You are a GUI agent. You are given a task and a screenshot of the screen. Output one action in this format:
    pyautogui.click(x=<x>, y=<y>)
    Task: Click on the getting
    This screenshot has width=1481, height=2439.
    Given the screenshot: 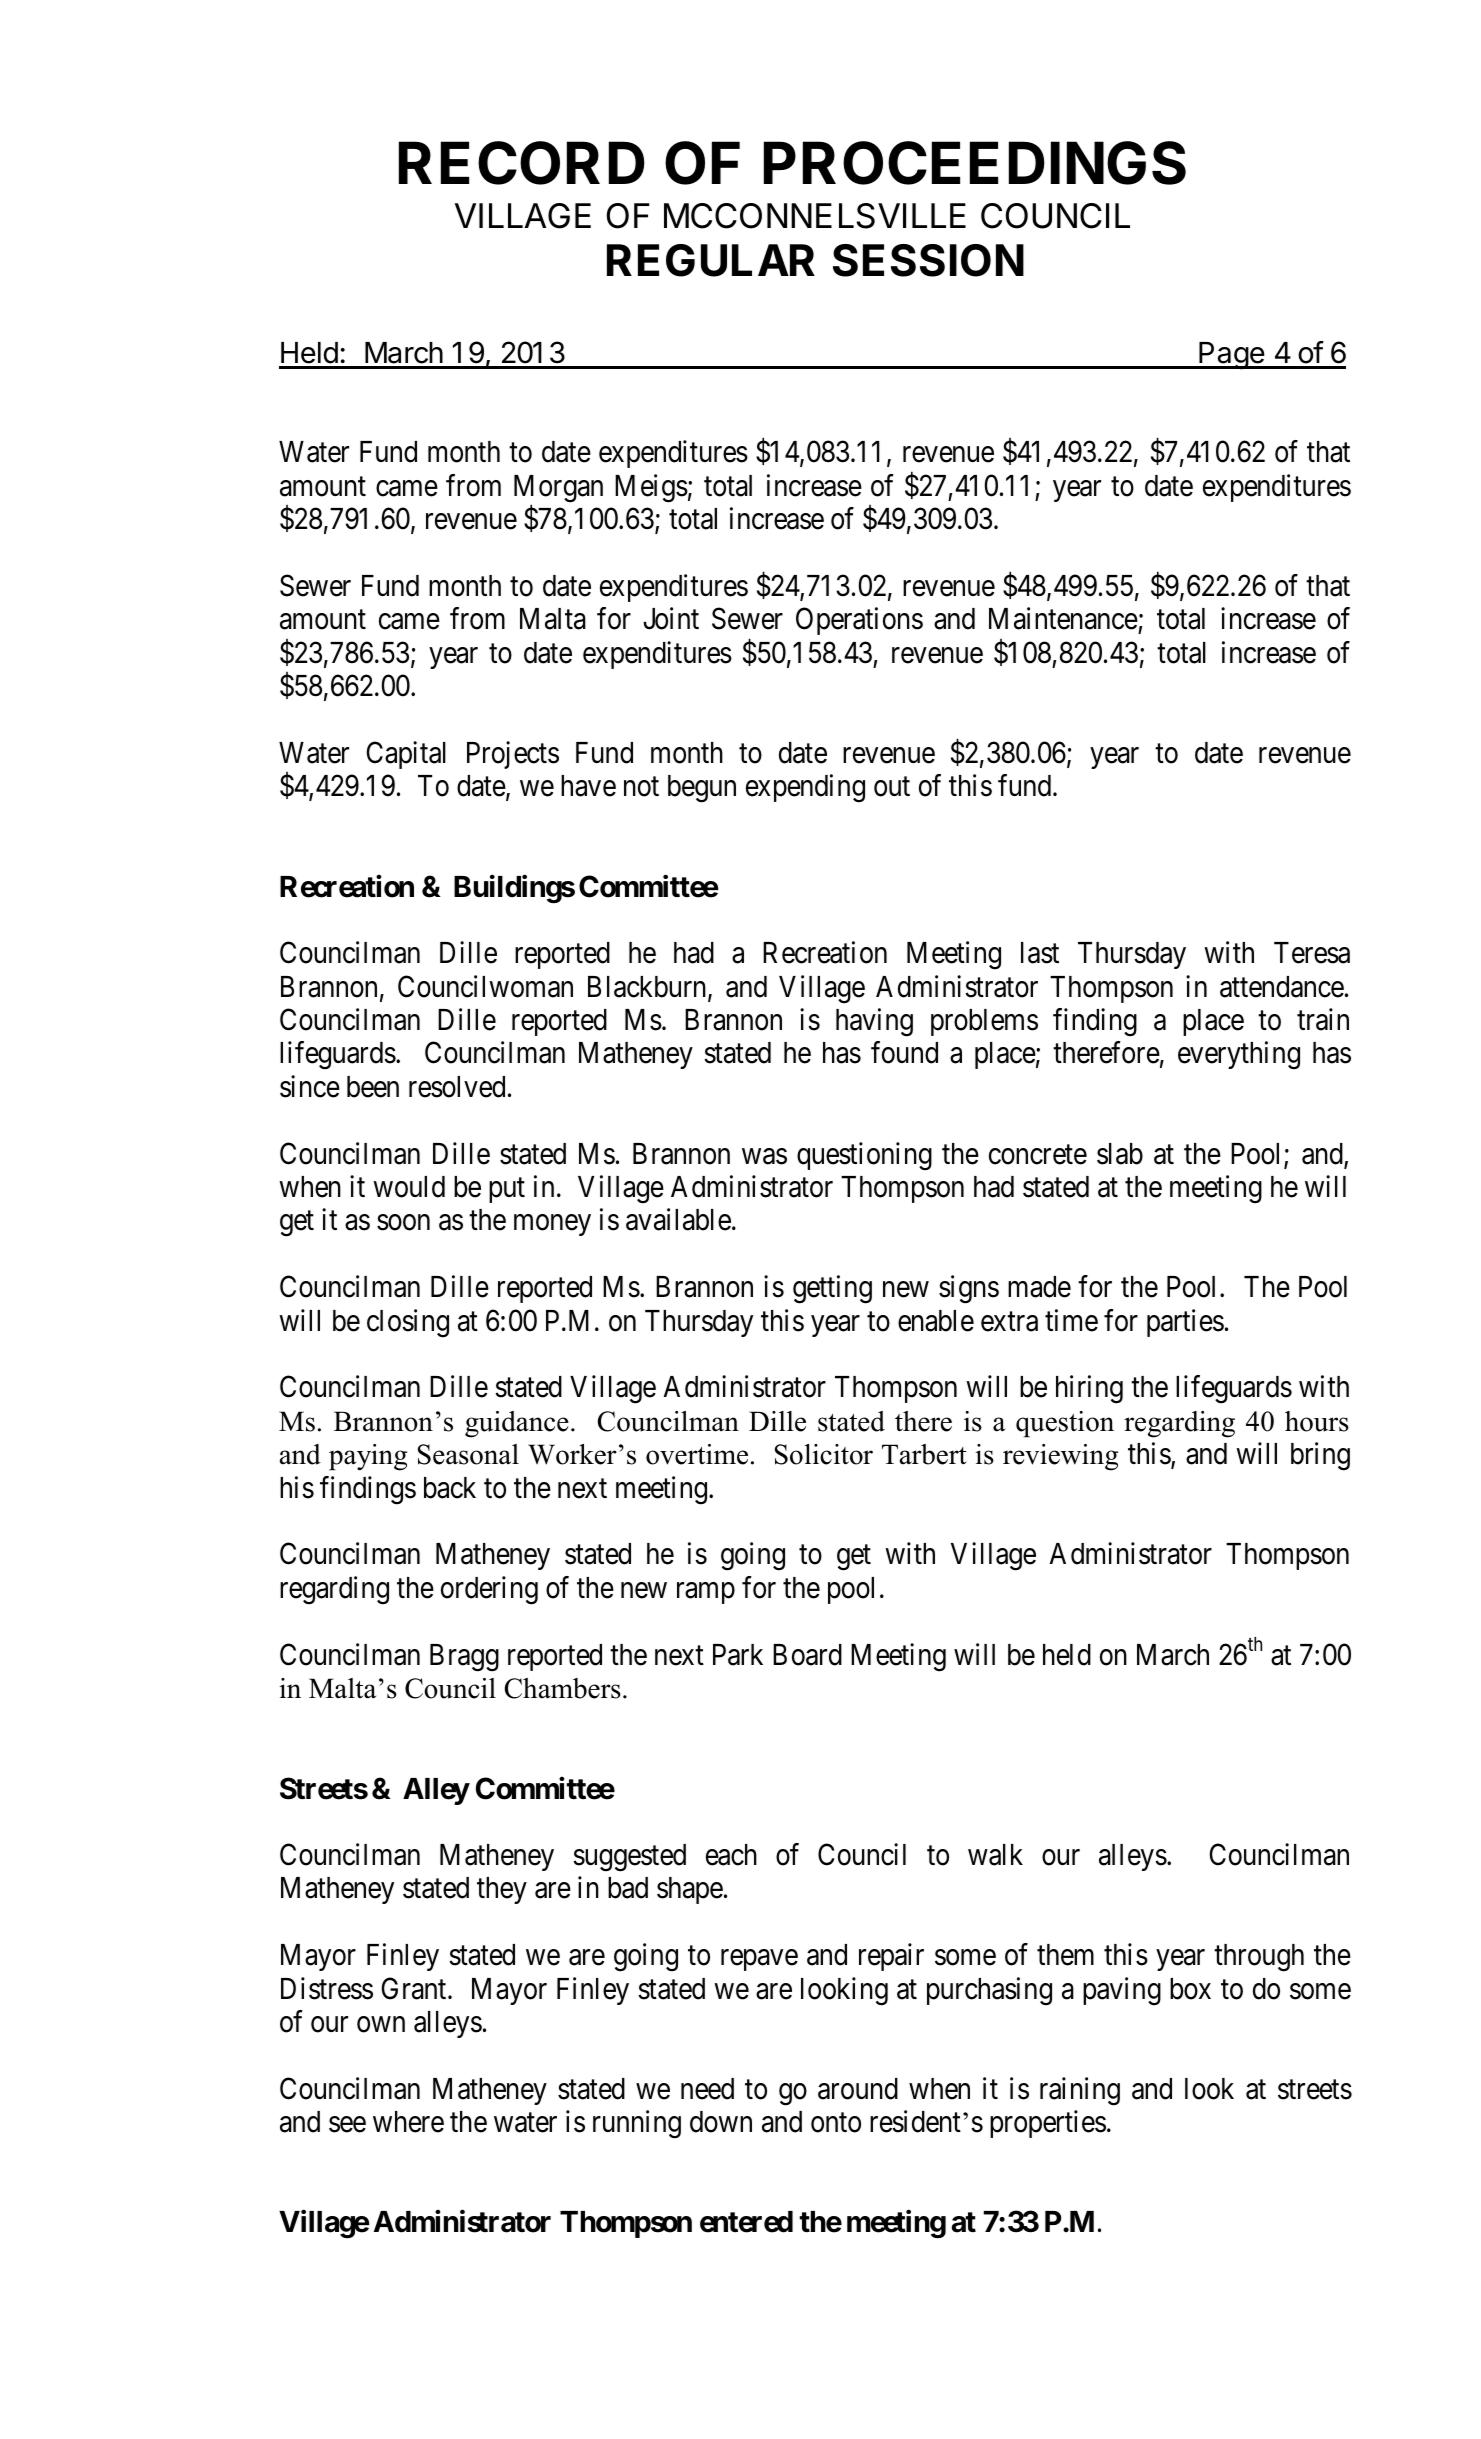 What is the action you would take?
    pyautogui.click(x=832, y=1289)
